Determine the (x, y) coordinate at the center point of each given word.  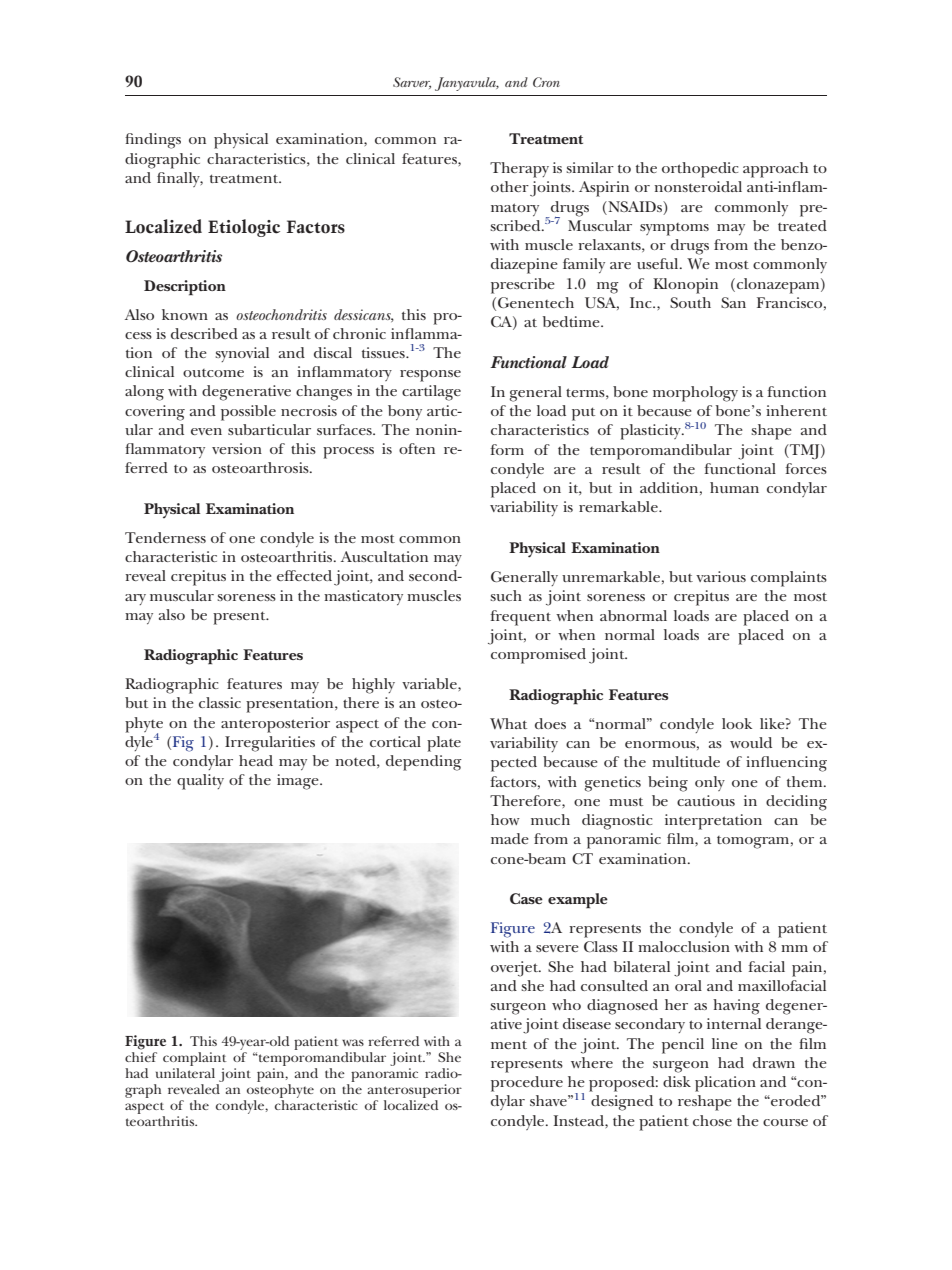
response (430, 376)
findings (153, 141)
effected (304, 575)
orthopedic (700, 170)
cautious (706, 800)
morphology (695, 394)
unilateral (185, 1071)
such (506, 595)
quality (200, 782)
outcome (213, 373)
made (510, 838)
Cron (546, 82)
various (721, 576)
